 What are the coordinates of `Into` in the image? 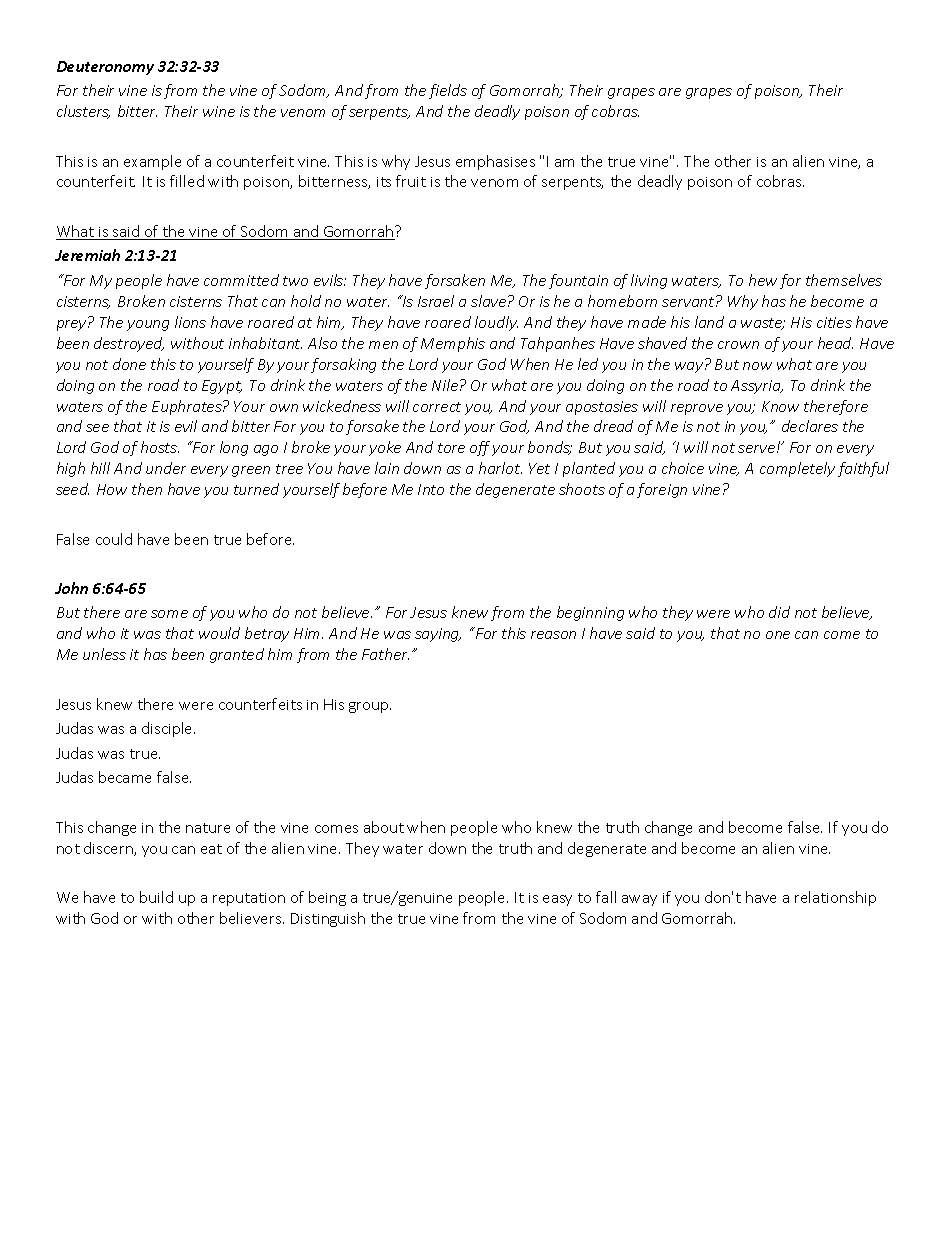 It's located at (431, 489).
